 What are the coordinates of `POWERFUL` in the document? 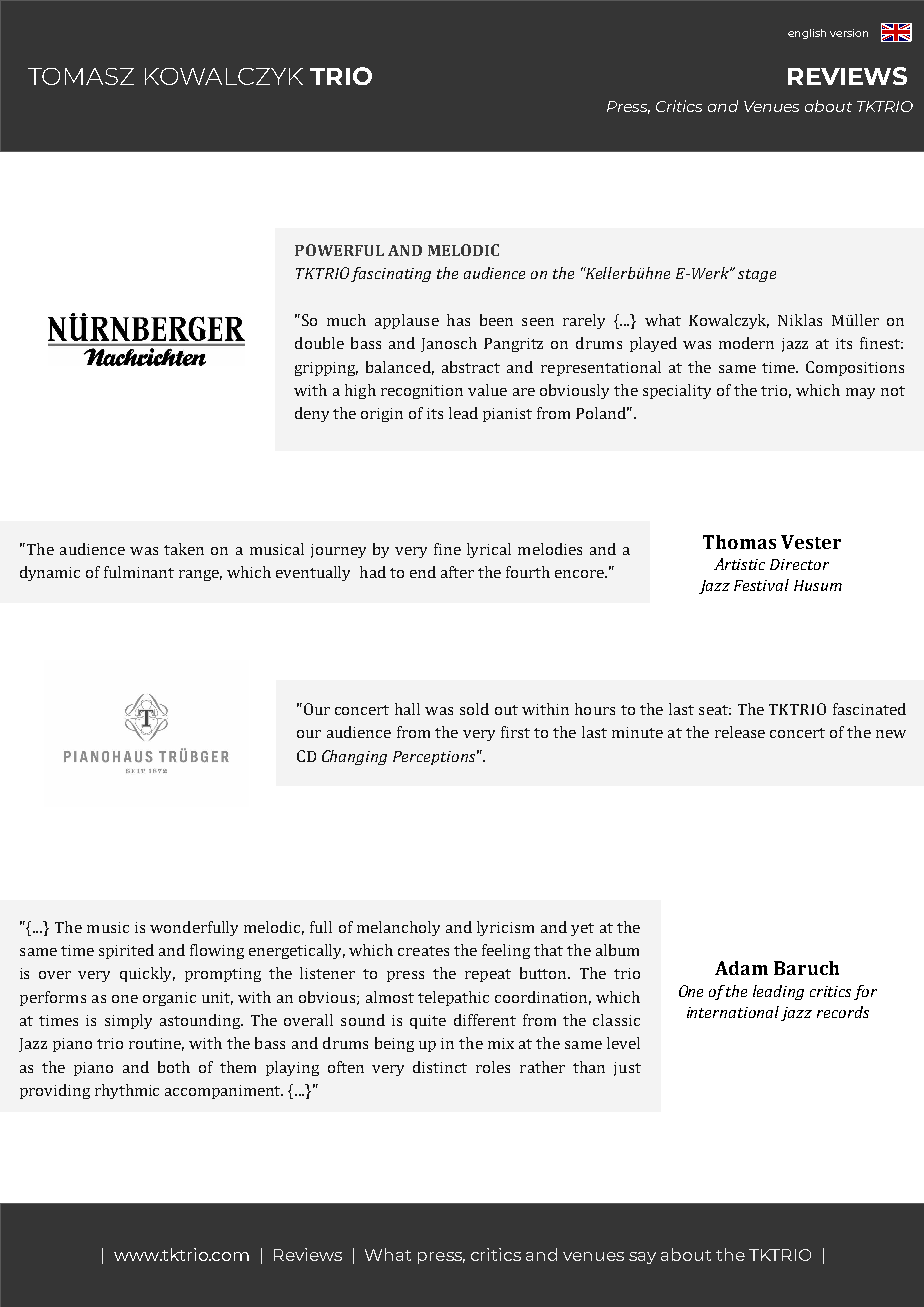 It's located at (339, 250).
